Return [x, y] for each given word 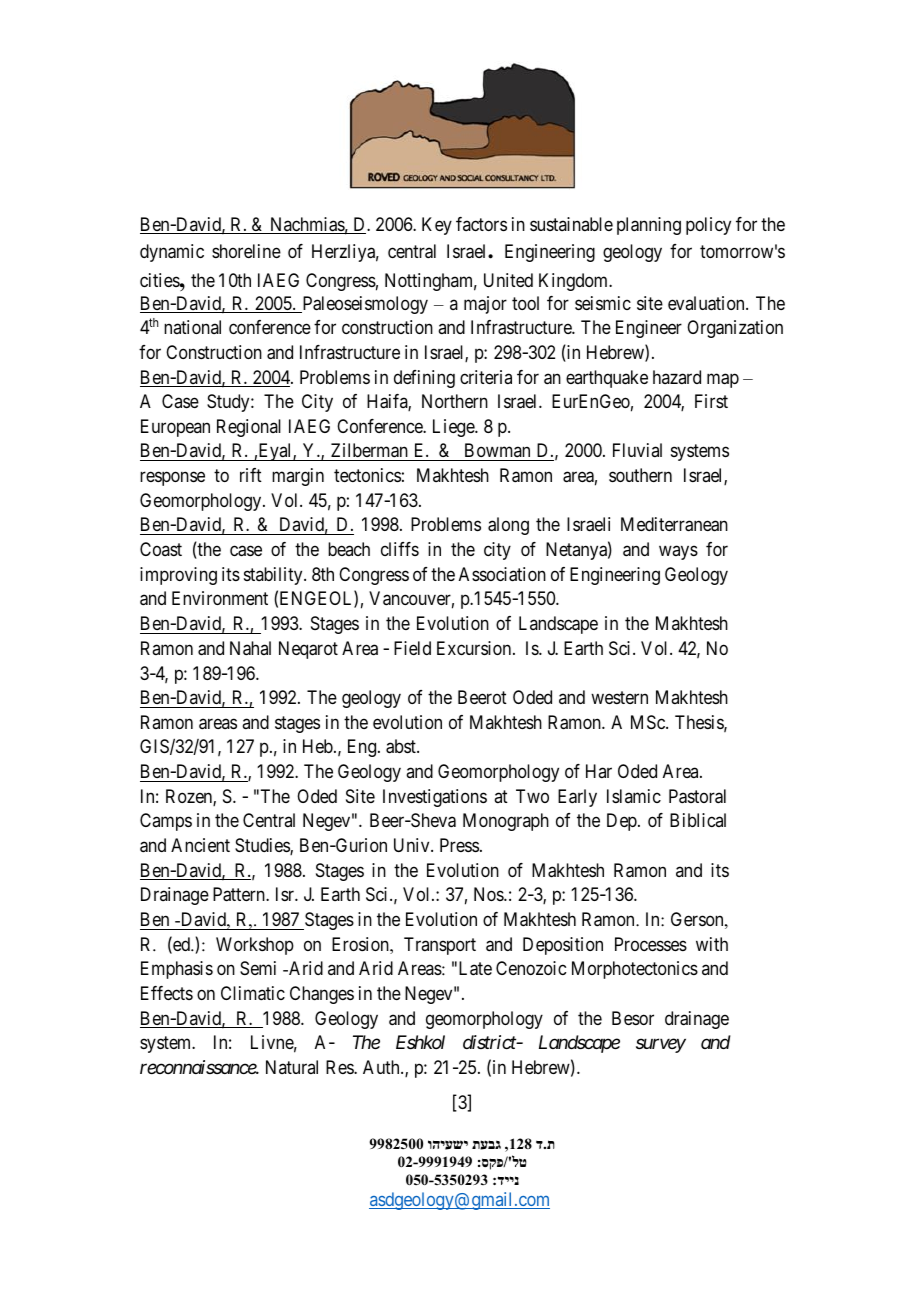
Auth [382, 1067]
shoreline [246, 251]
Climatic [253, 993]
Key [437, 226]
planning [649, 226]
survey [661, 1046]
